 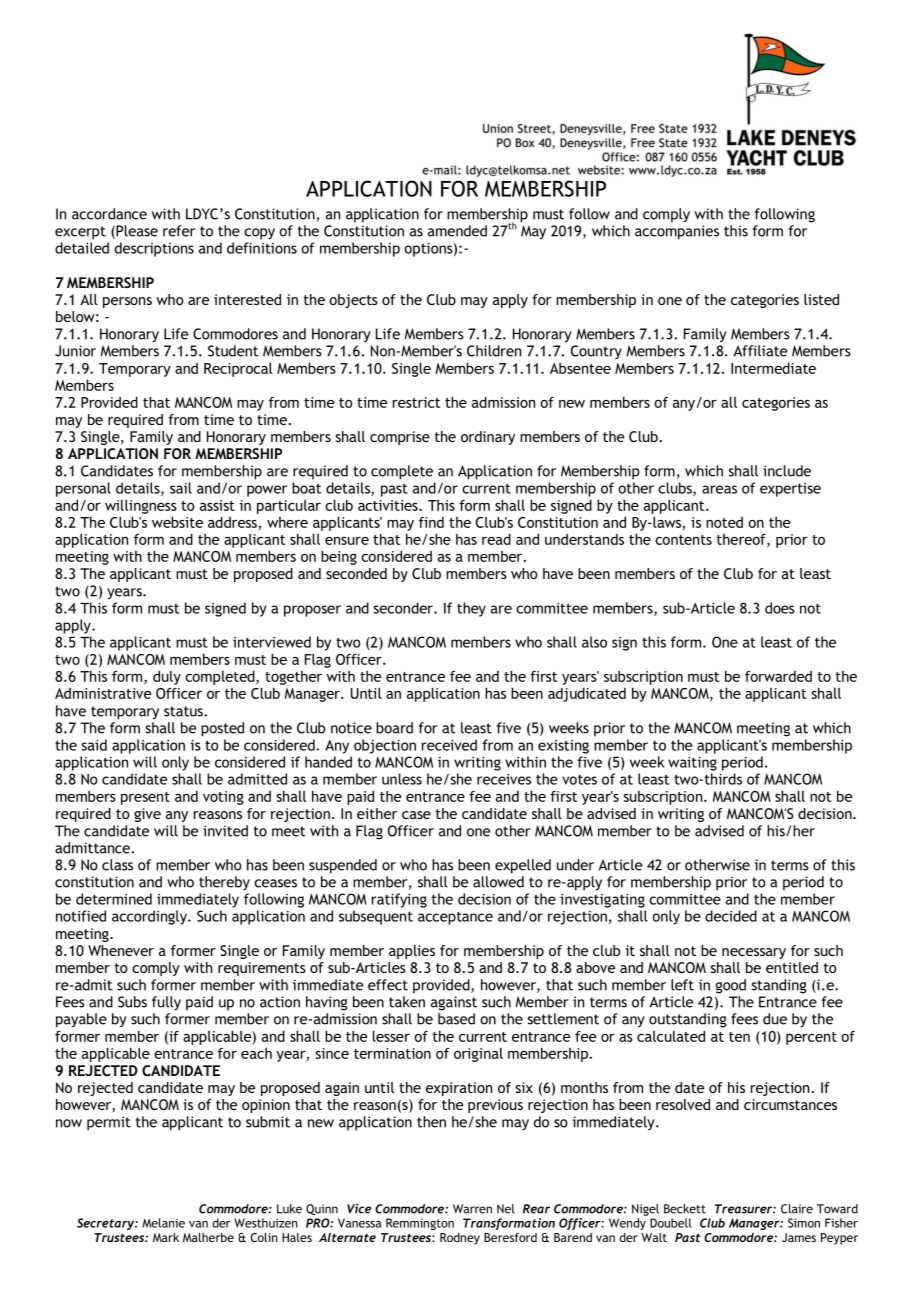 I want to click on sail, so click(x=181, y=488).
